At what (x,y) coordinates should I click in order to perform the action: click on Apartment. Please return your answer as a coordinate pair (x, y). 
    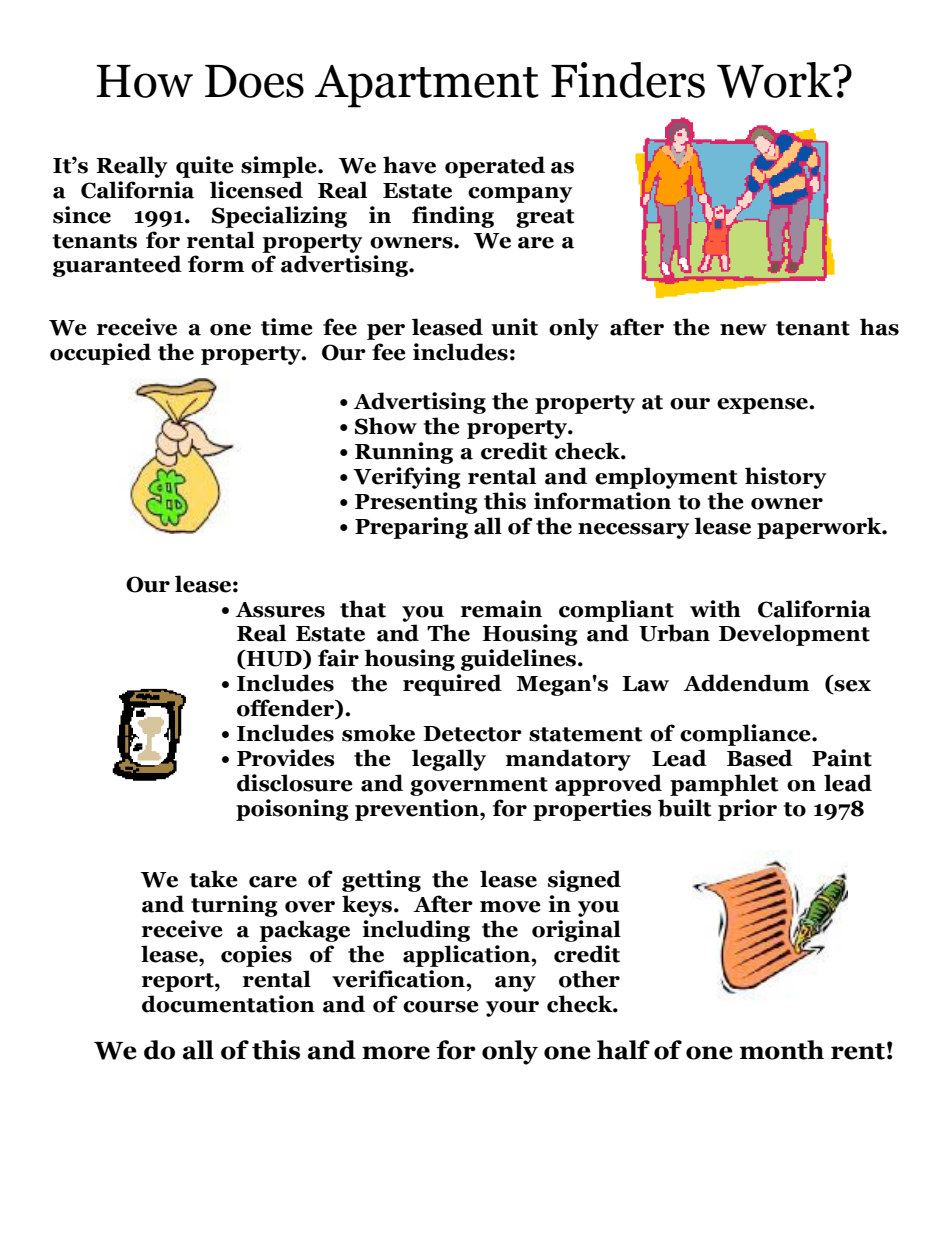
    Looking at the image, I should click on (427, 86).
